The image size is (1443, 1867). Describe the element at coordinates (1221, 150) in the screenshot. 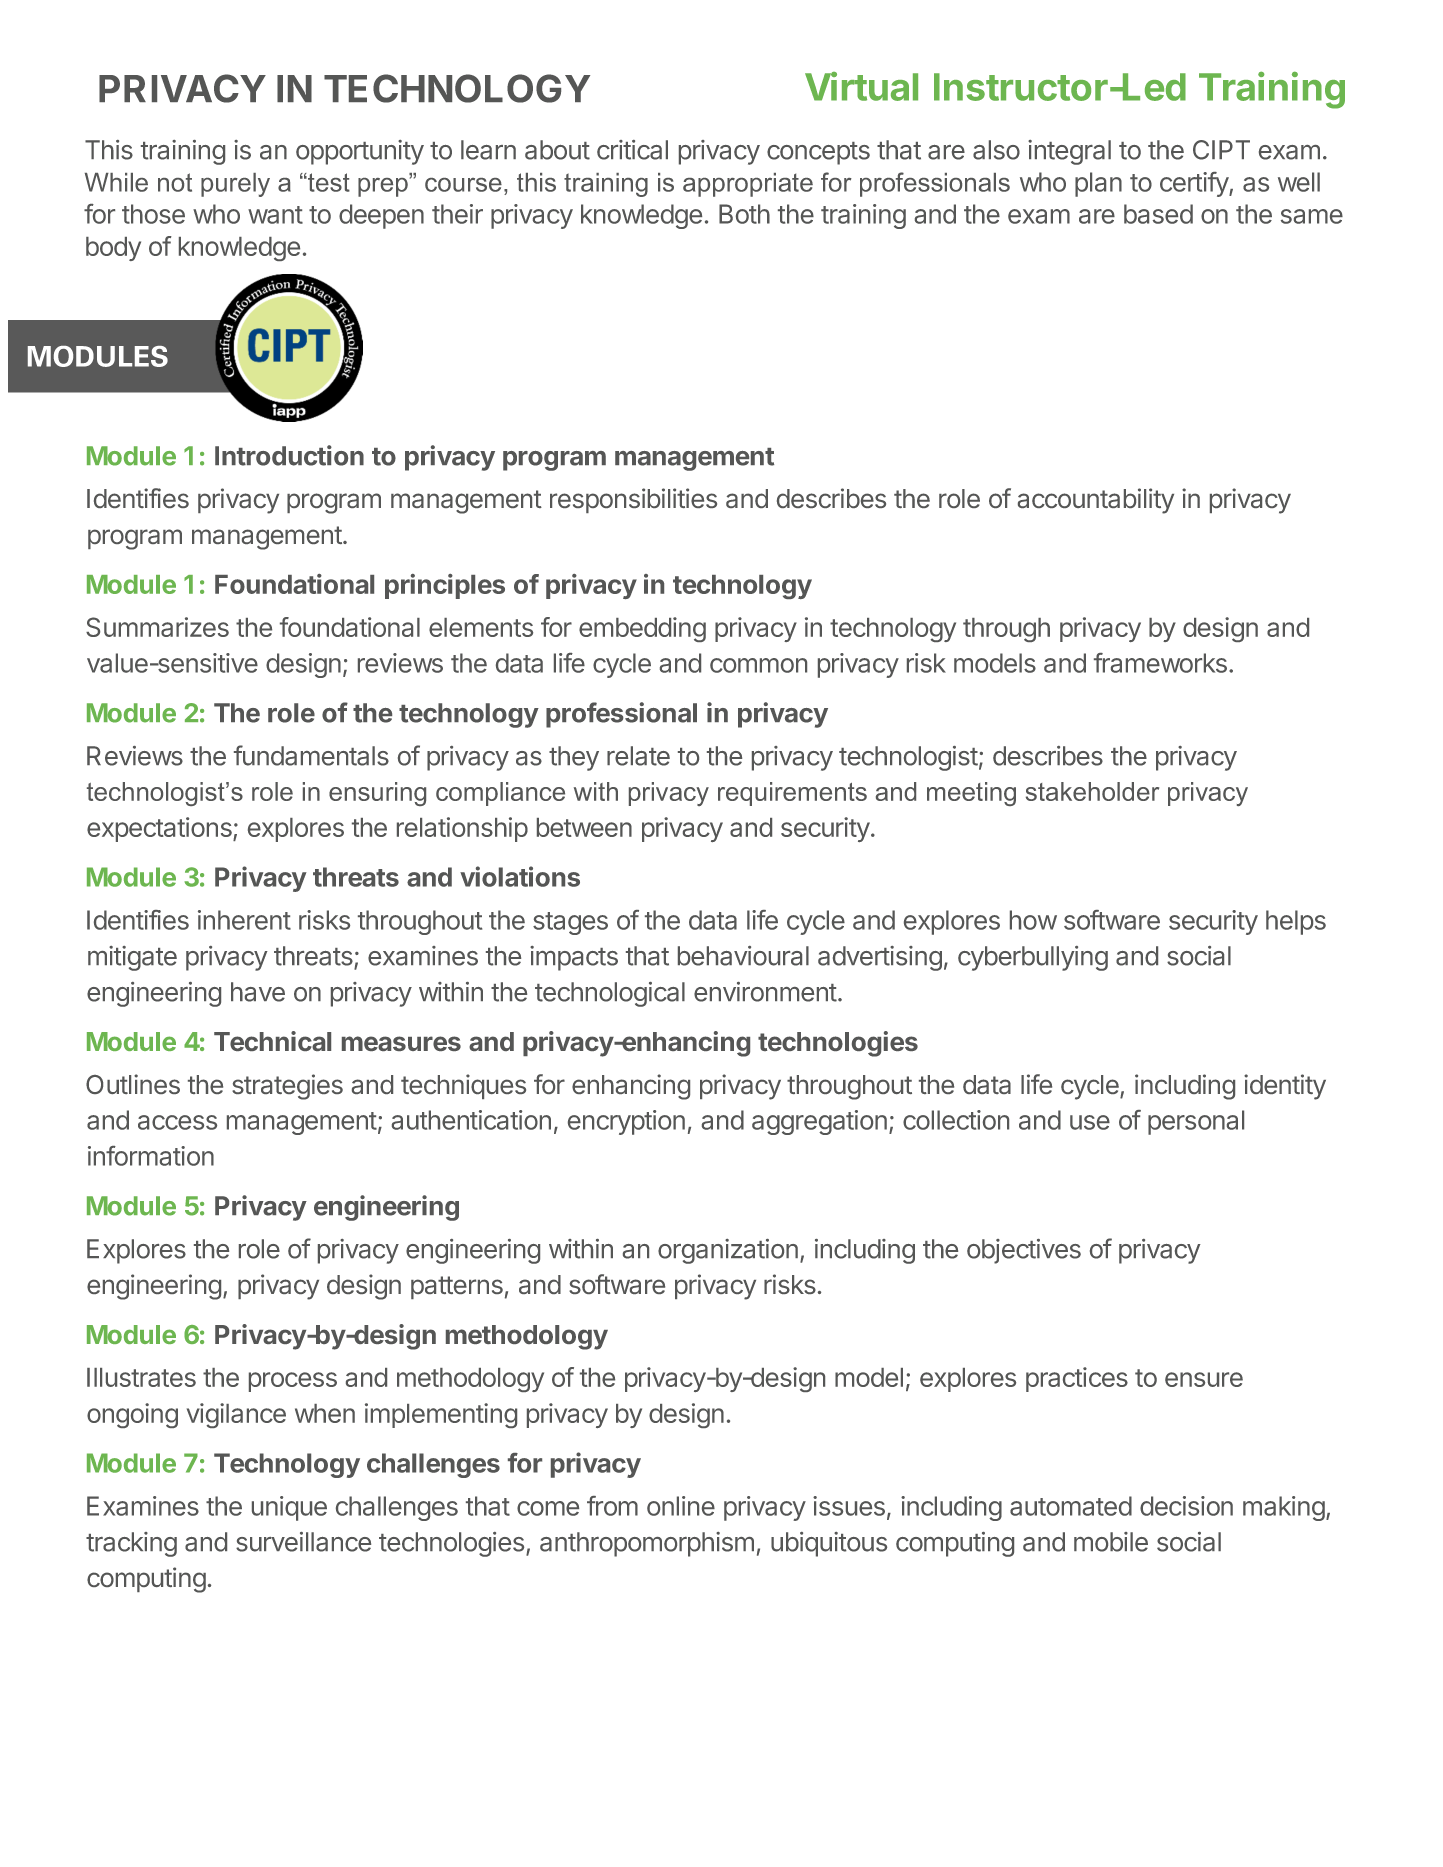

I see `CIPT` at that location.
